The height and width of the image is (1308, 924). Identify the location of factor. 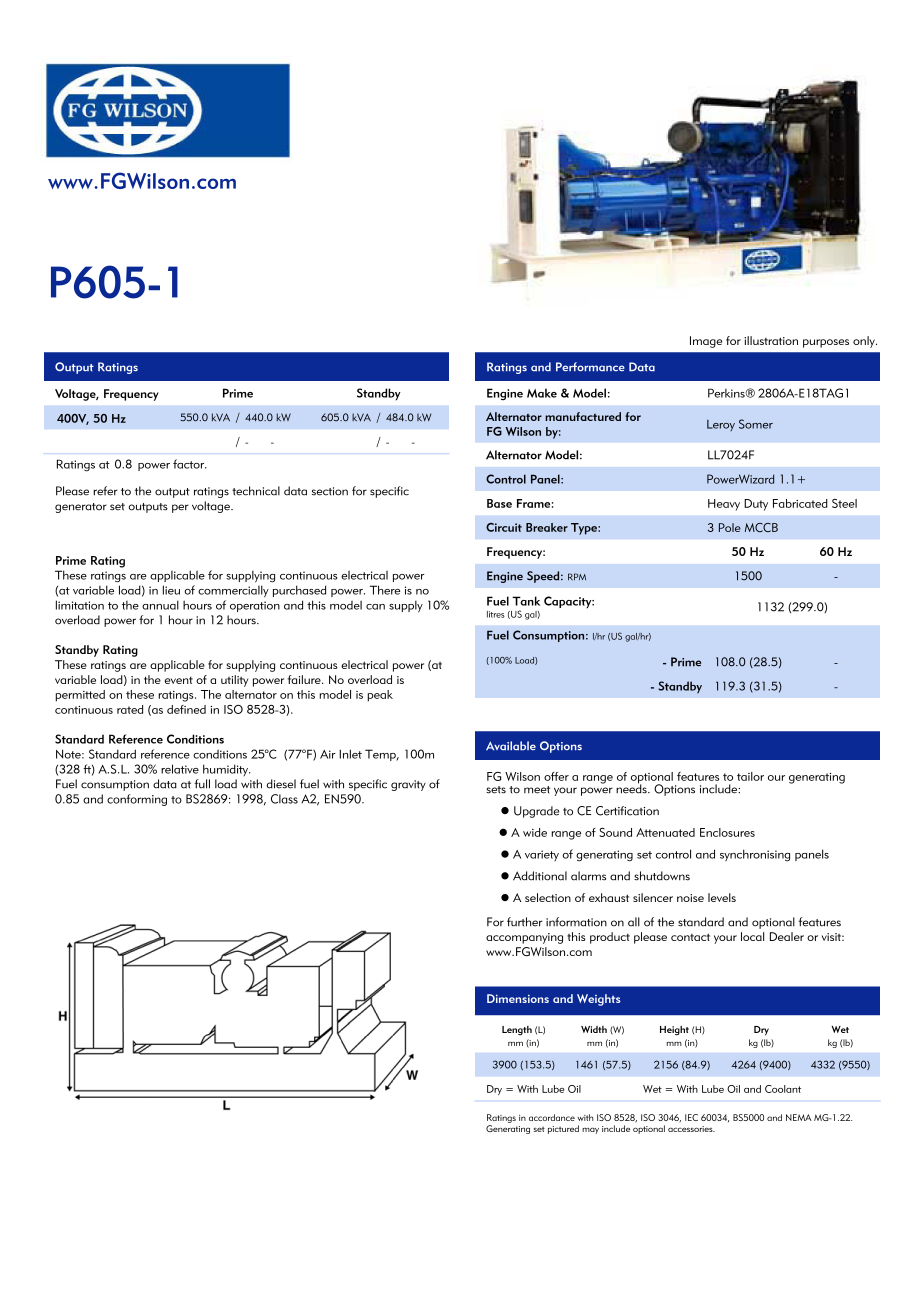
(190, 464).
